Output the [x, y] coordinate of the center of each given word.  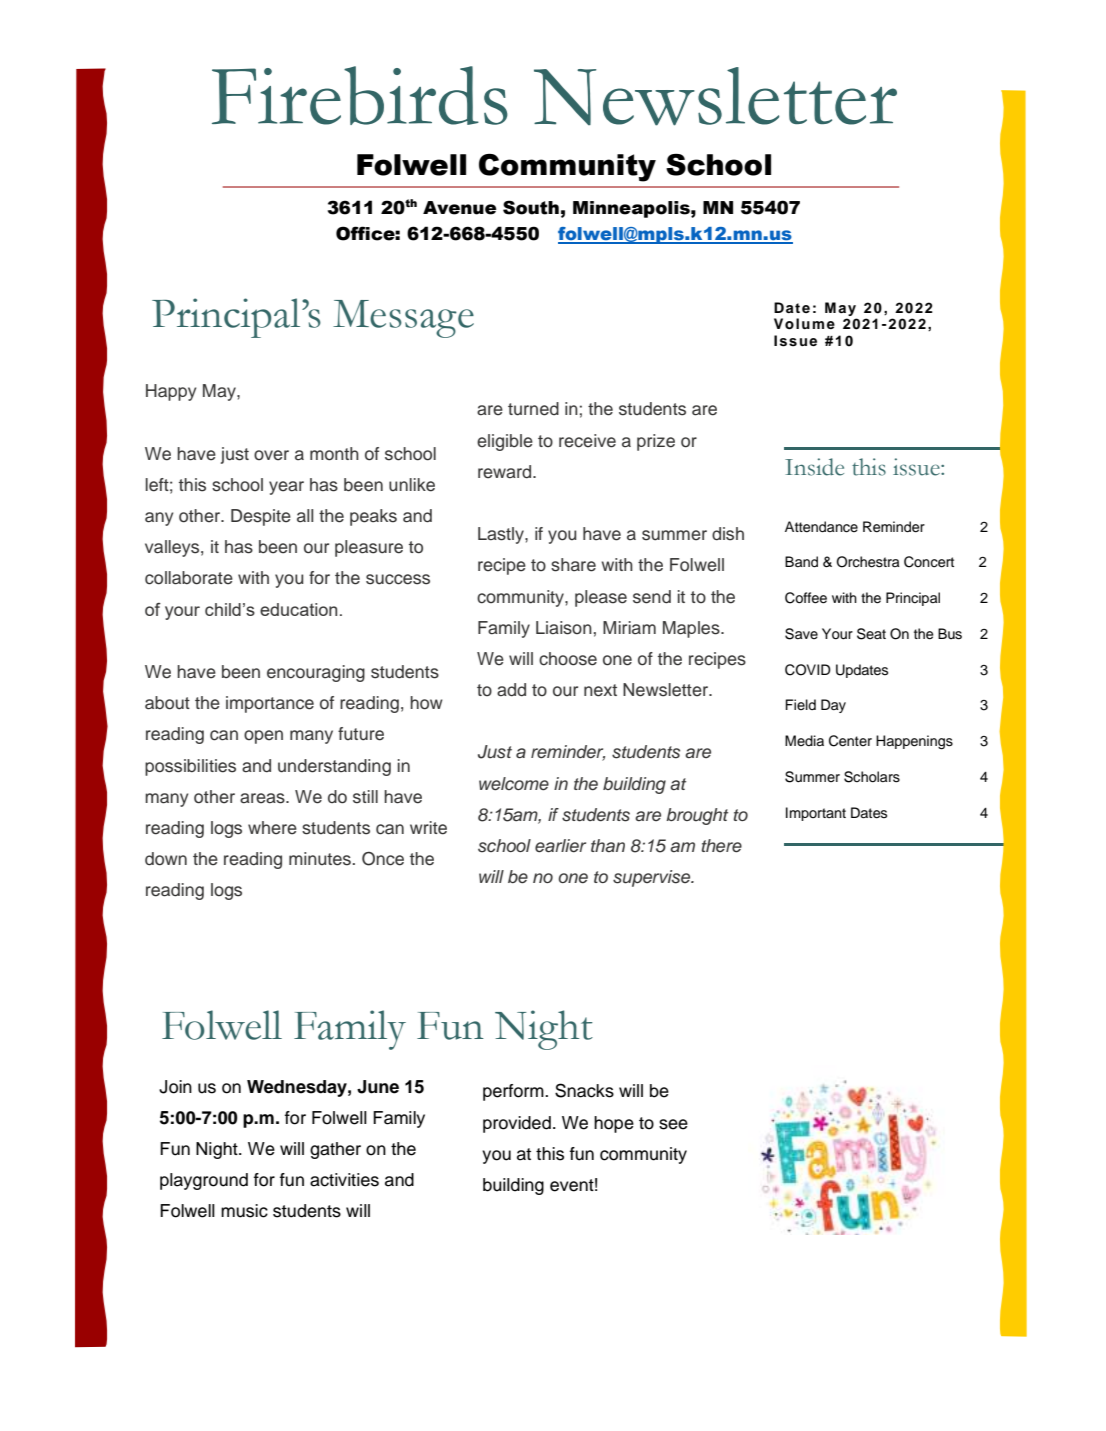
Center [850, 741]
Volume [804, 324]
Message [403, 319]
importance [270, 704]
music [244, 1211]
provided [517, 1124]
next [600, 690]
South [531, 207]
